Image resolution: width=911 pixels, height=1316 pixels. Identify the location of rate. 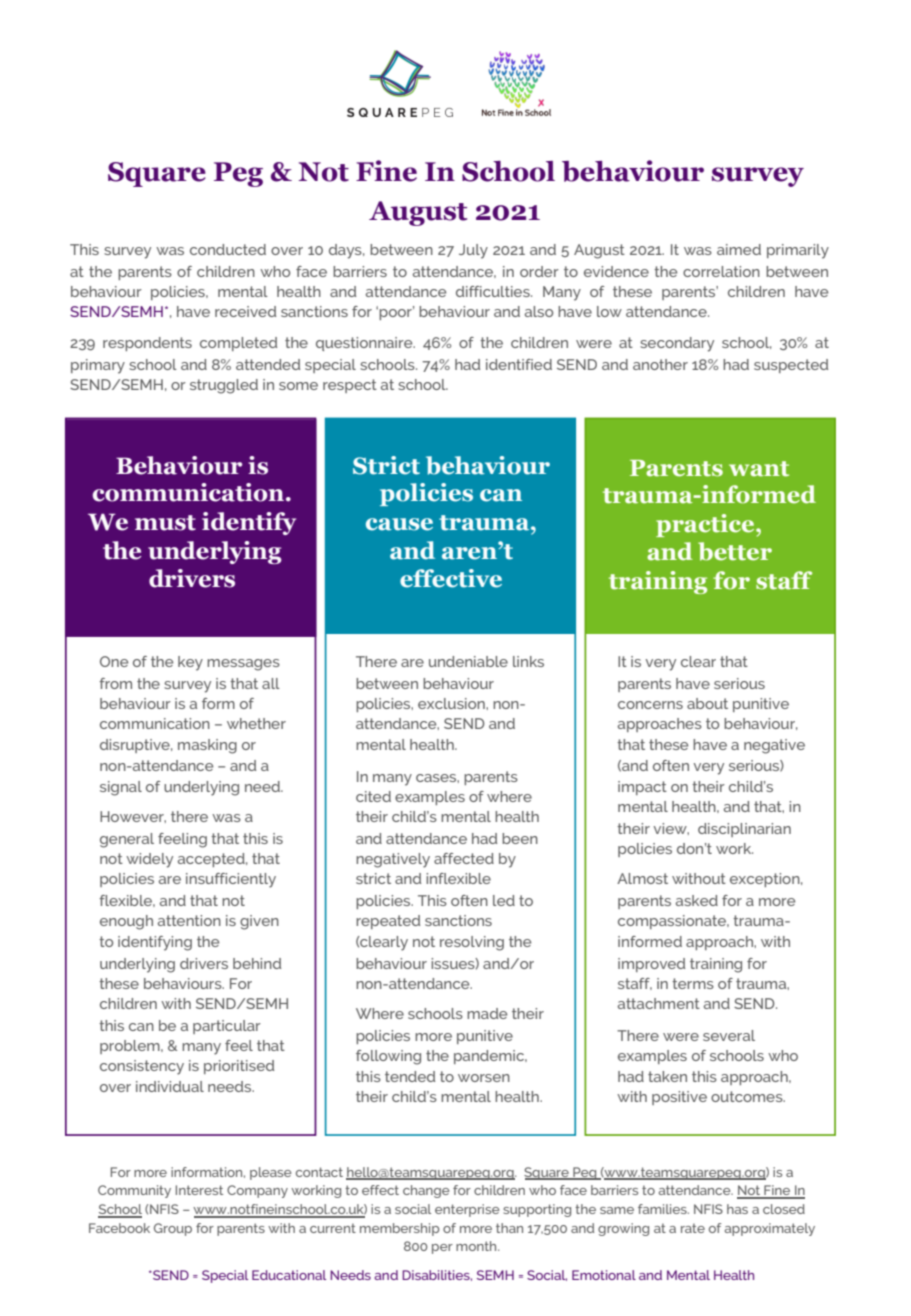
(693, 1228).
